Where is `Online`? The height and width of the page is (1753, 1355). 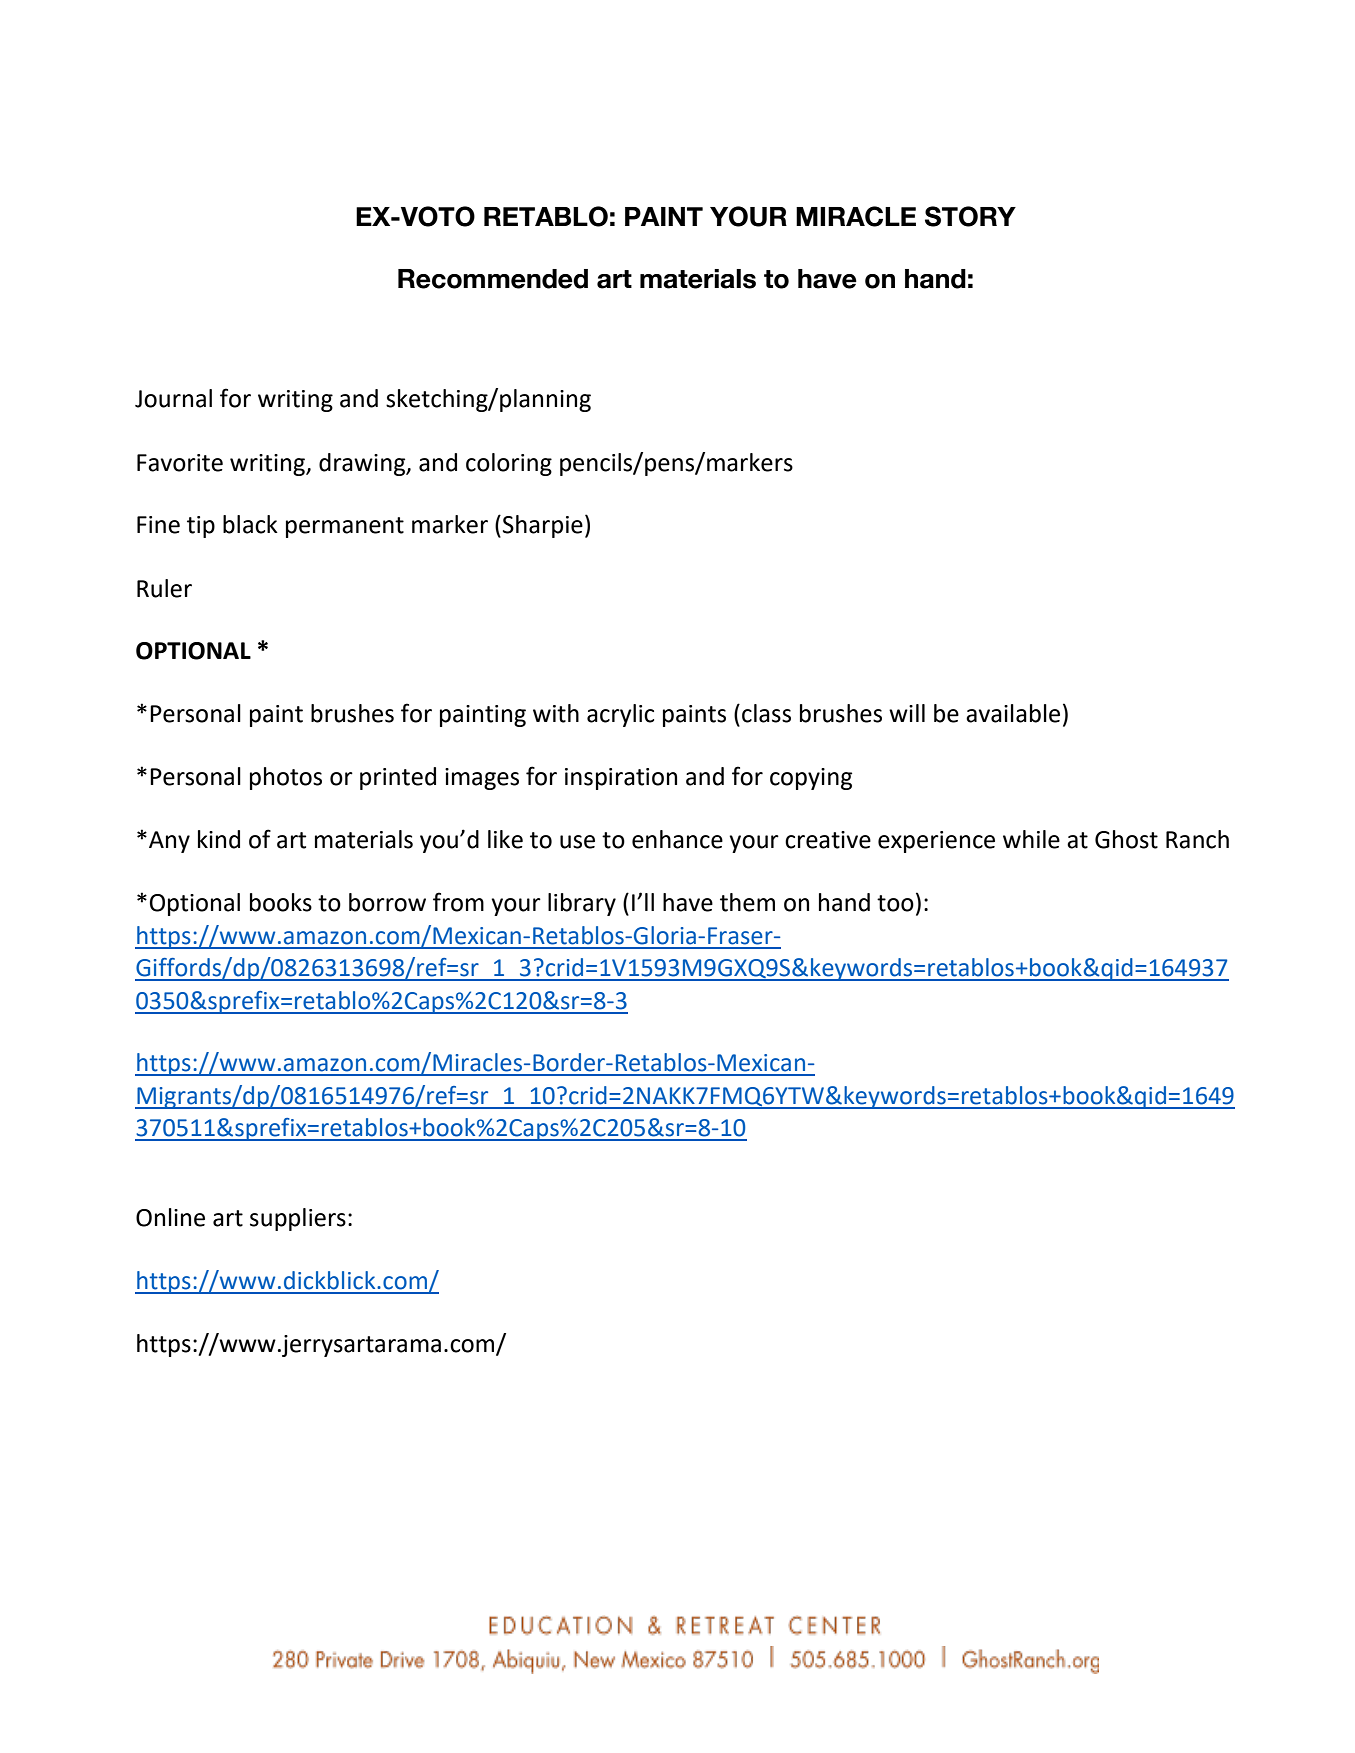 Online is located at coordinates (170, 1217).
